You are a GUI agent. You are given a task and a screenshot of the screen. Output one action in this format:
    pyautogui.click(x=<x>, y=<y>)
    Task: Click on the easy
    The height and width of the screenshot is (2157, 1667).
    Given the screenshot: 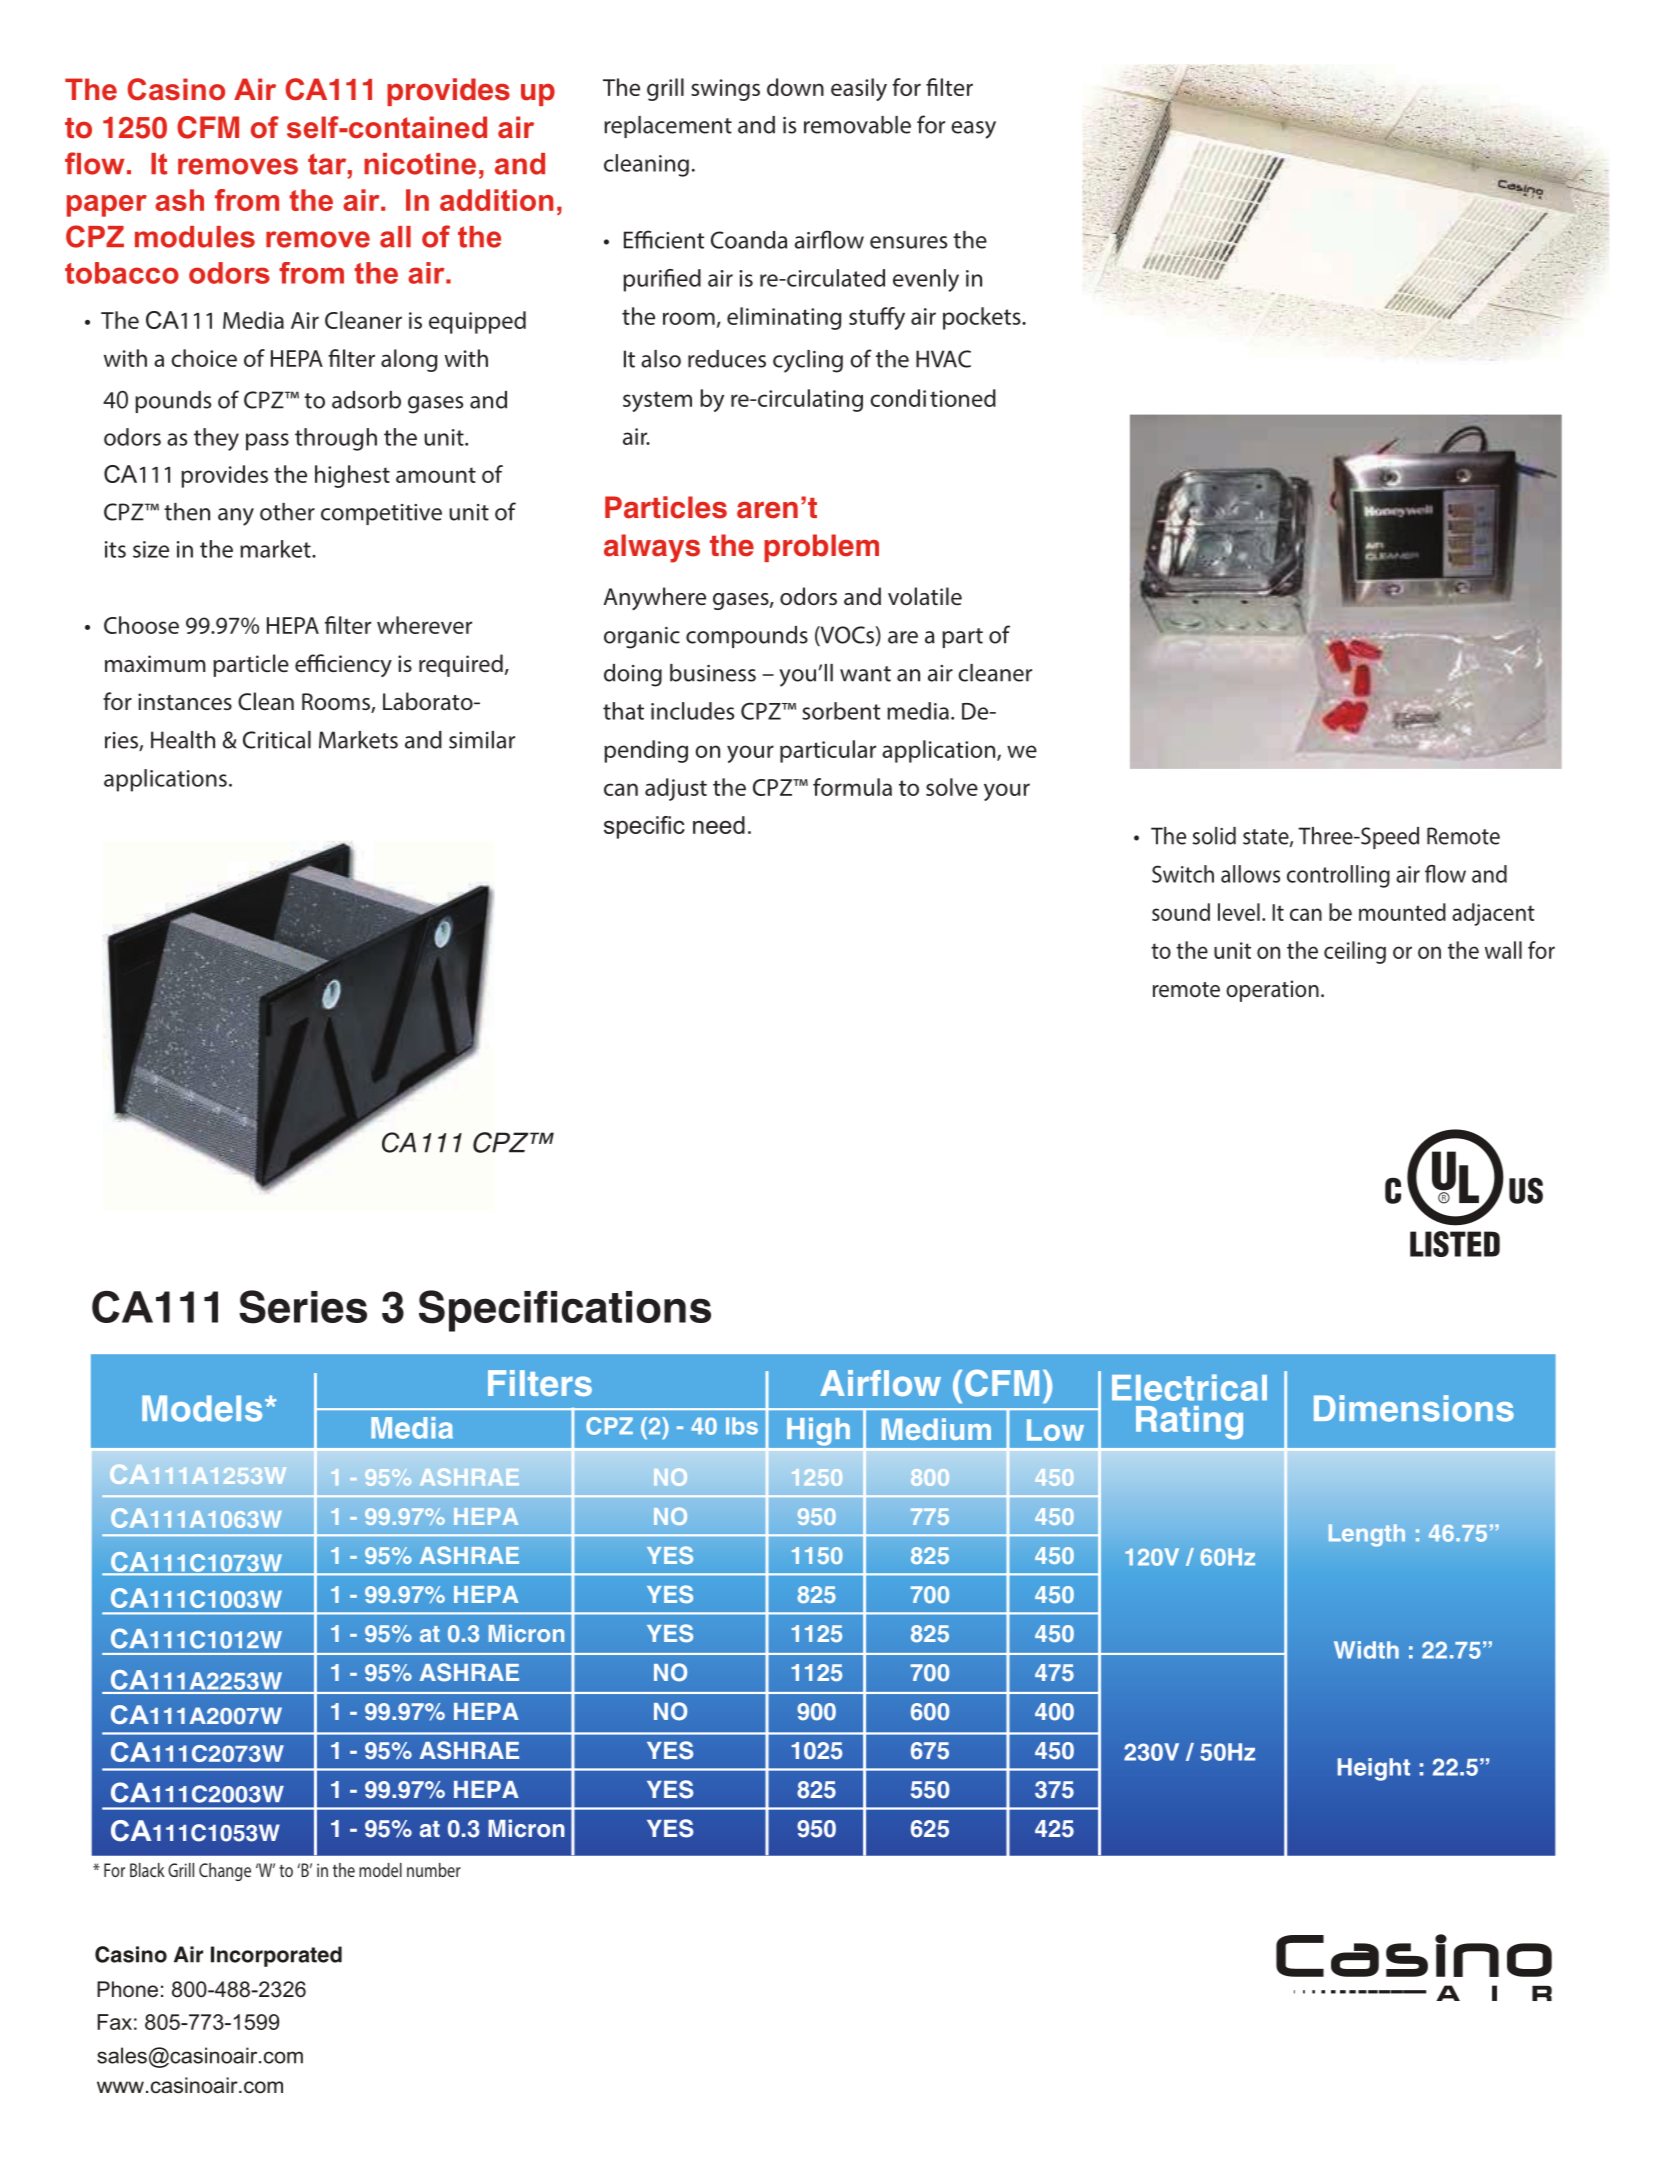 What is the action you would take?
    pyautogui.click(x=973, y=130)
